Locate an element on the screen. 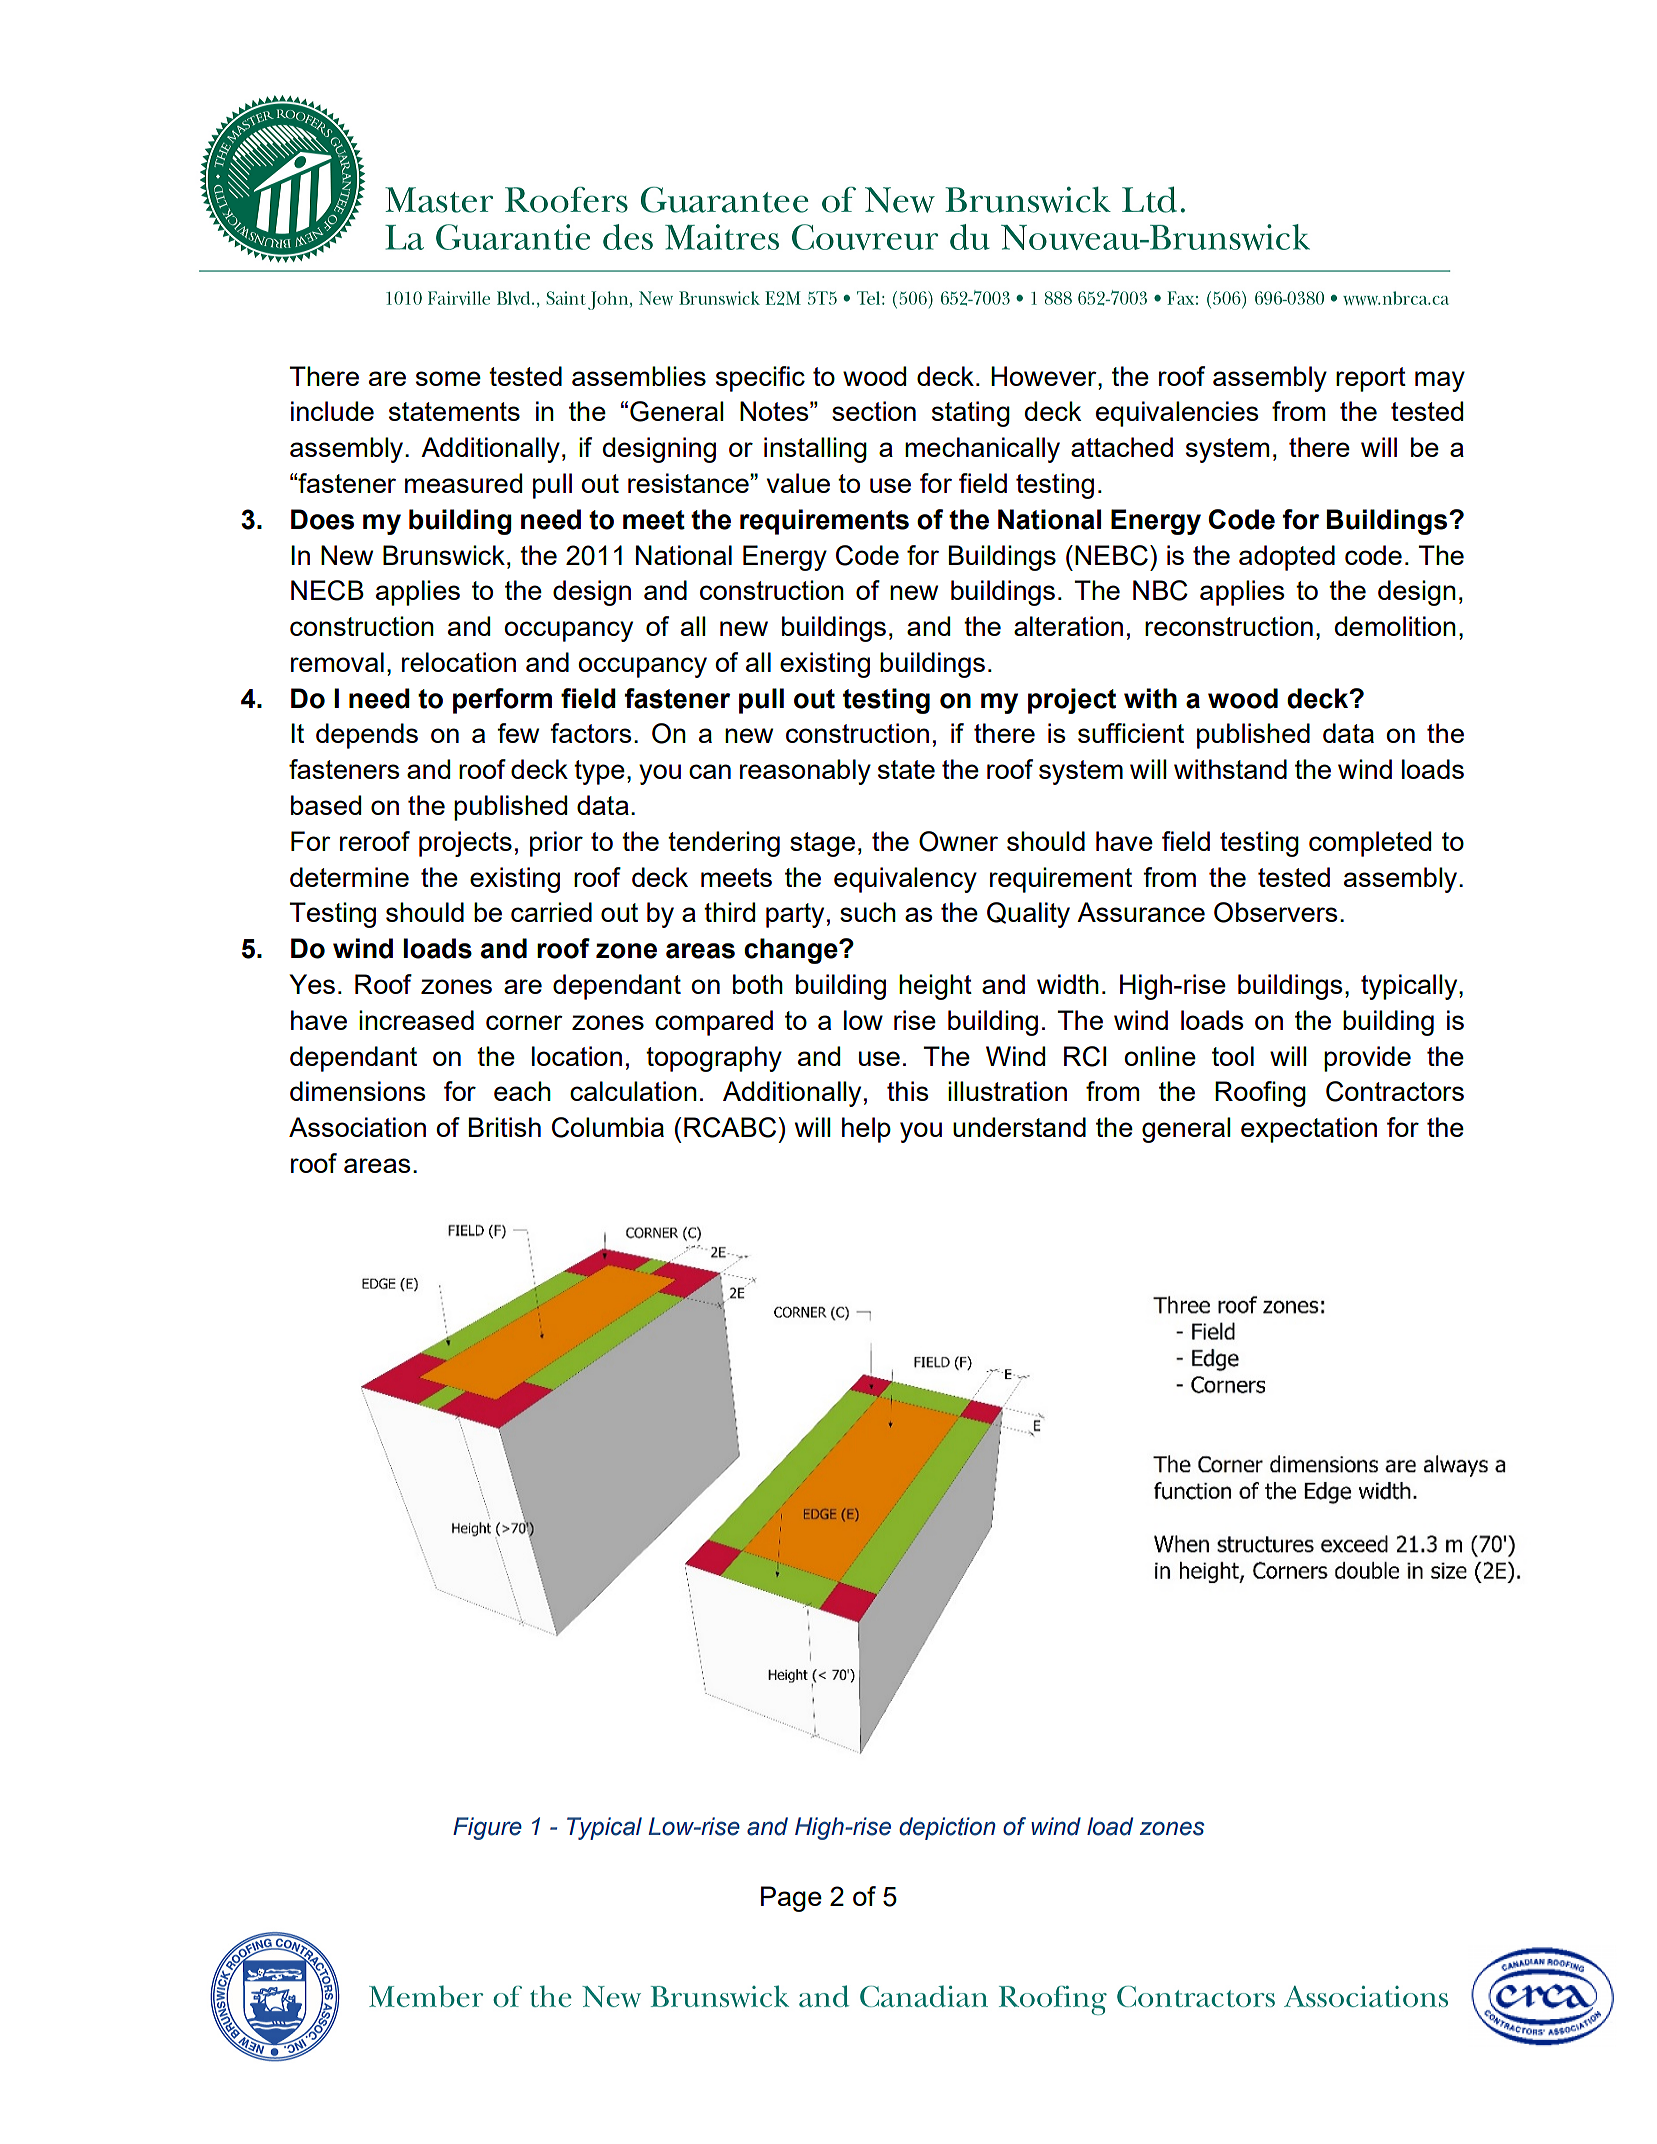  help is located at coordinates (866, 1130).
